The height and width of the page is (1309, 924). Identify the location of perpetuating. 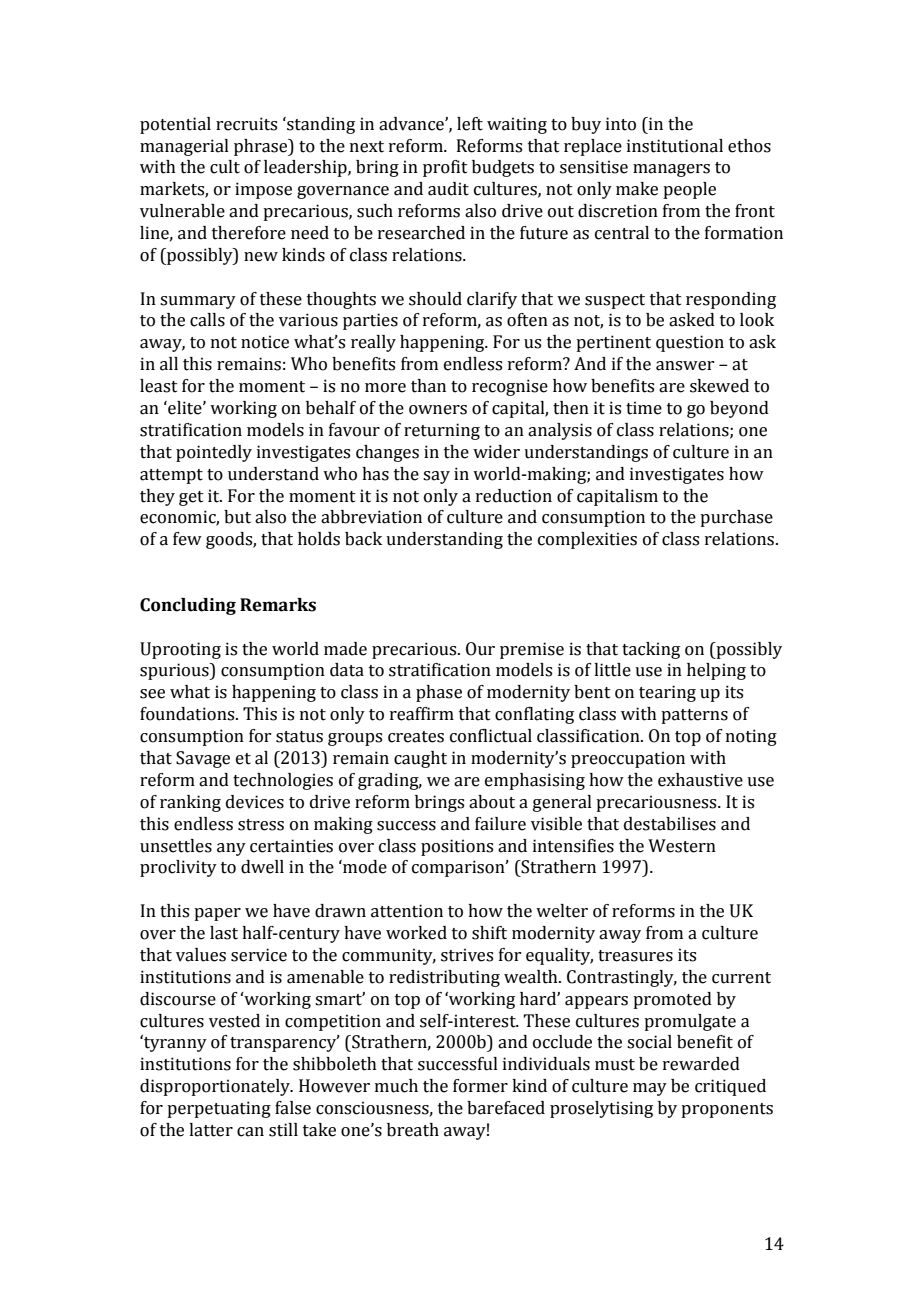
(219, 1109).
